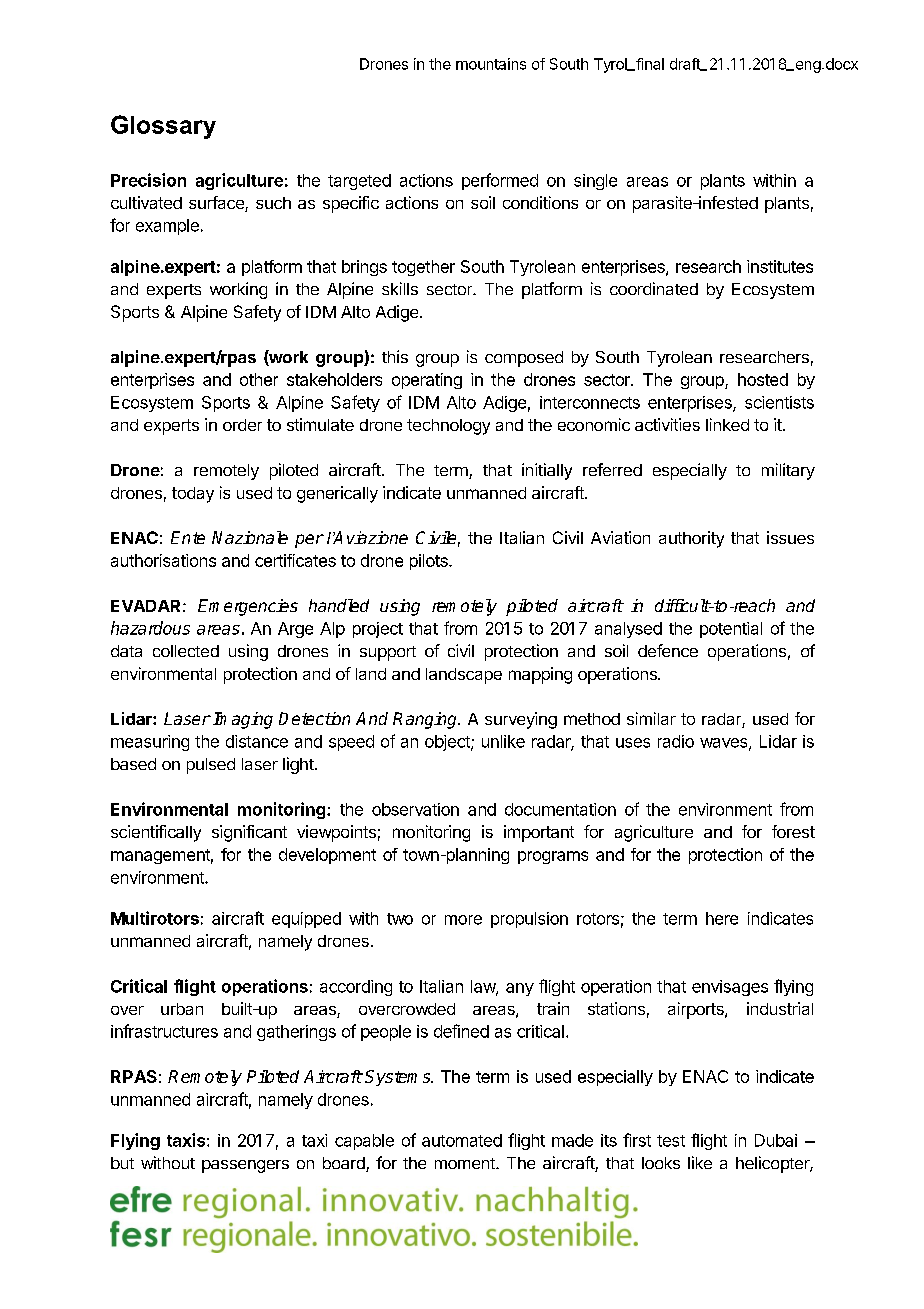  What do you see at coordinates (463, 920) in the page?
I see `more` at bounding box center [463, 920].
